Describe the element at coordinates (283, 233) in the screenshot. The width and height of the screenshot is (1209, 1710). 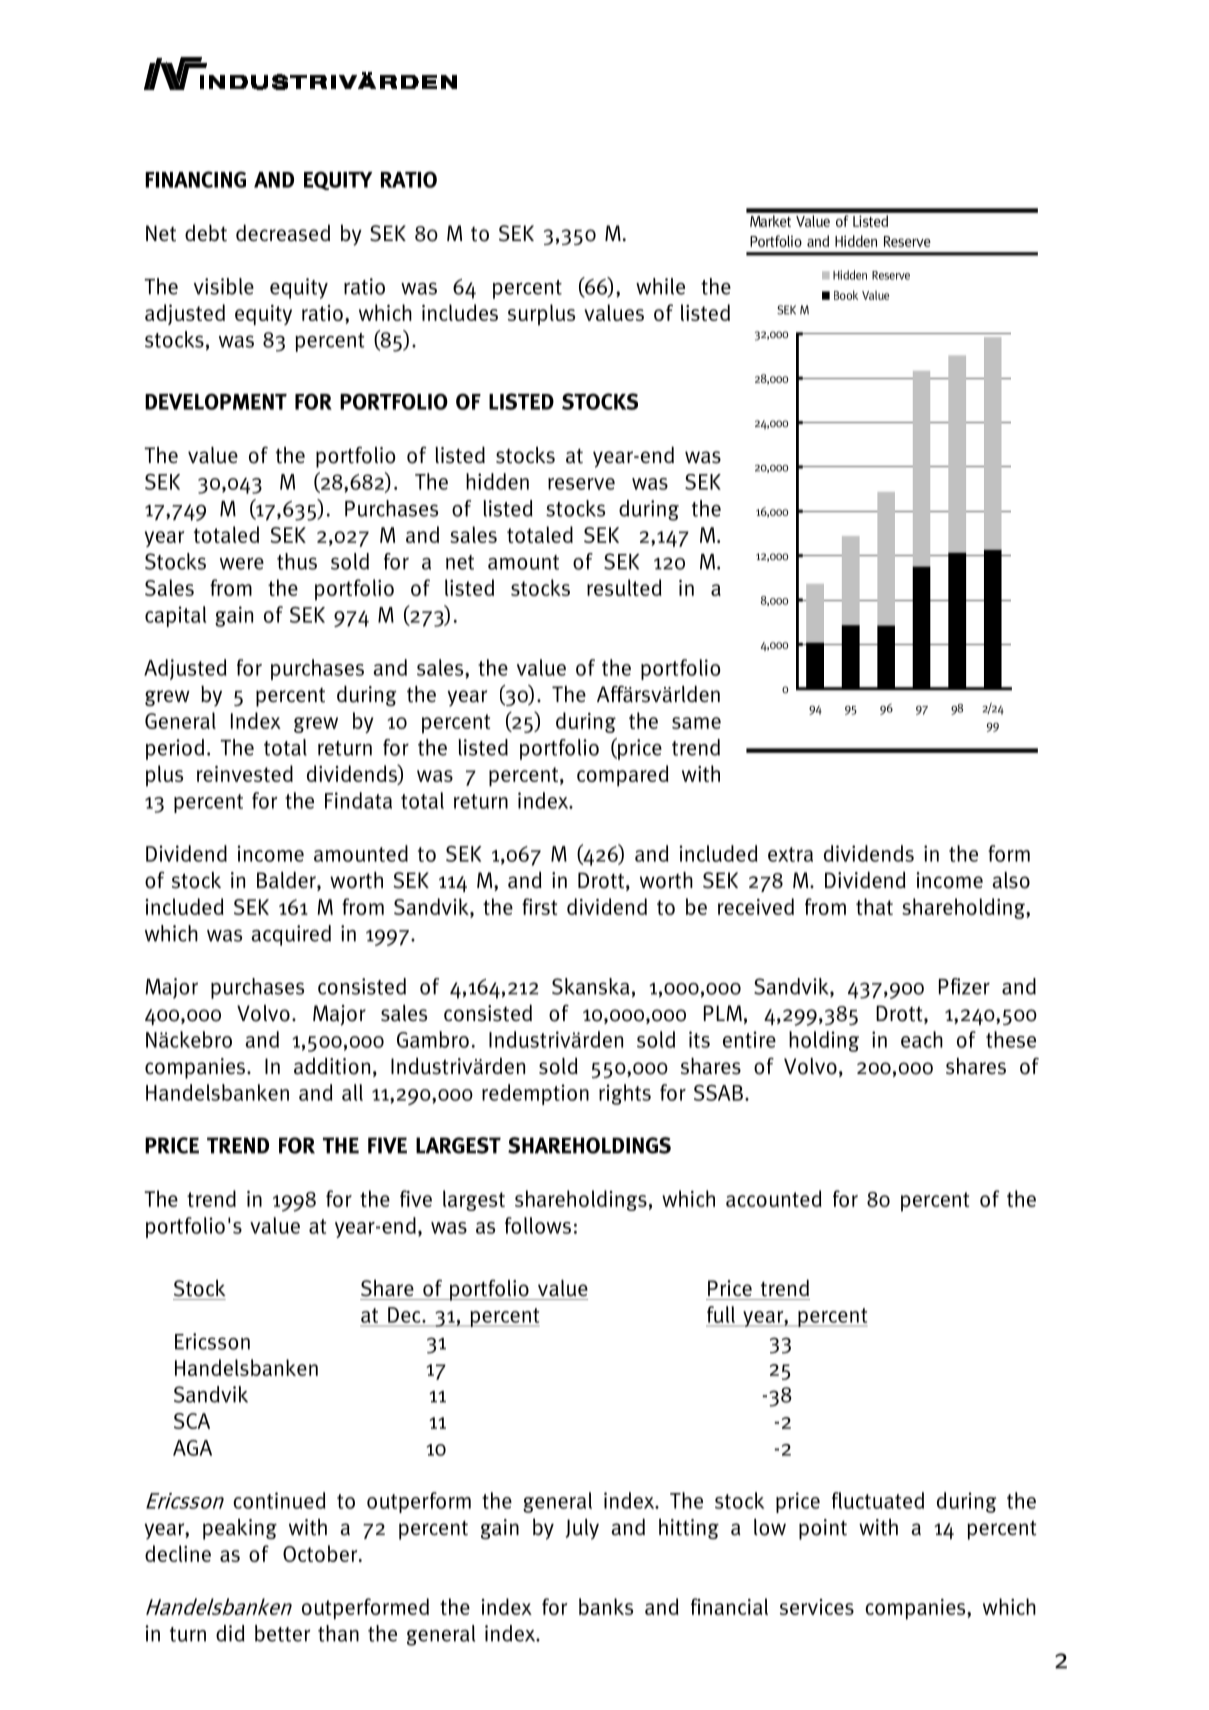
I see `decreased` at that location.
